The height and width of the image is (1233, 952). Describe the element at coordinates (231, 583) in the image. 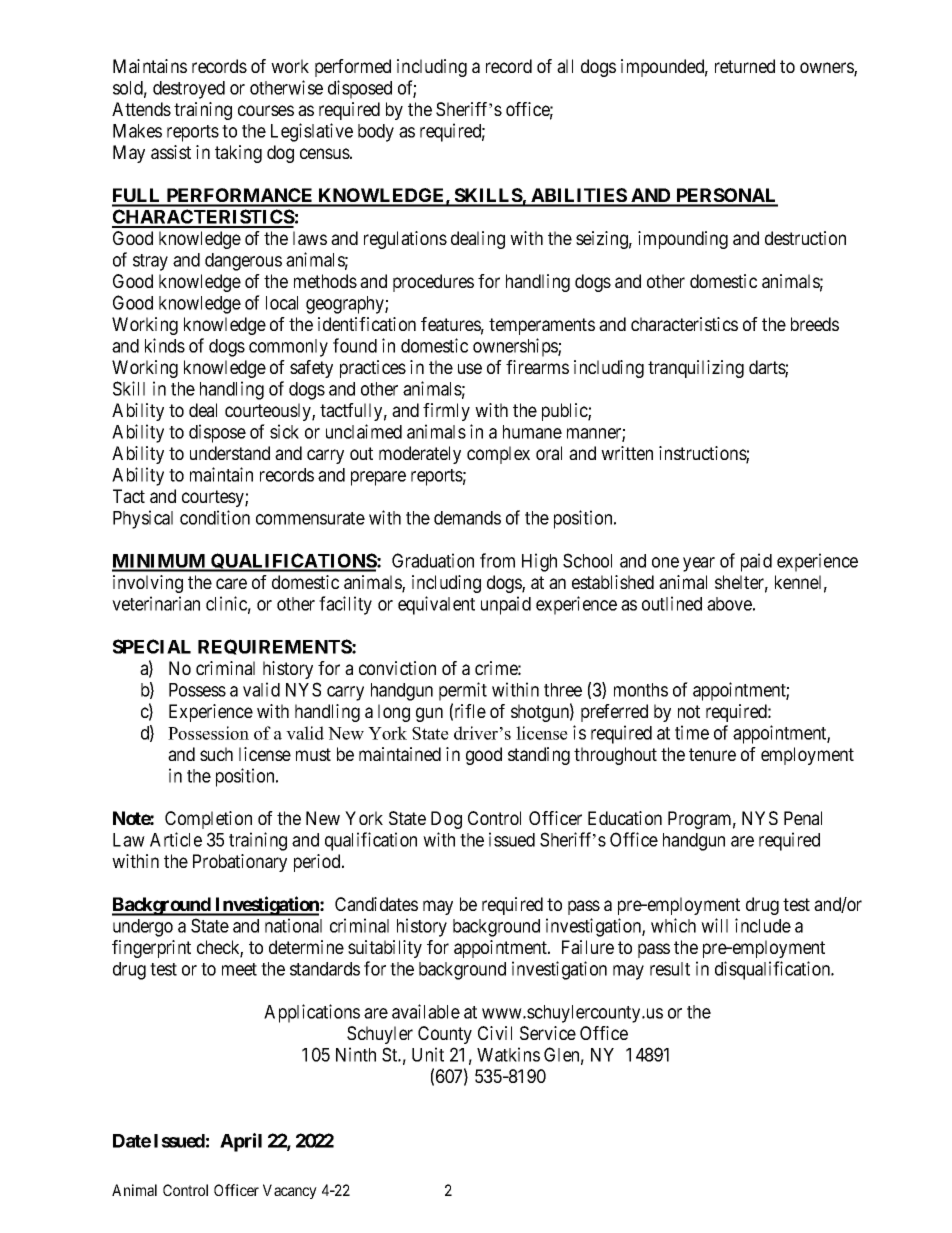

I see `care` at that location.
